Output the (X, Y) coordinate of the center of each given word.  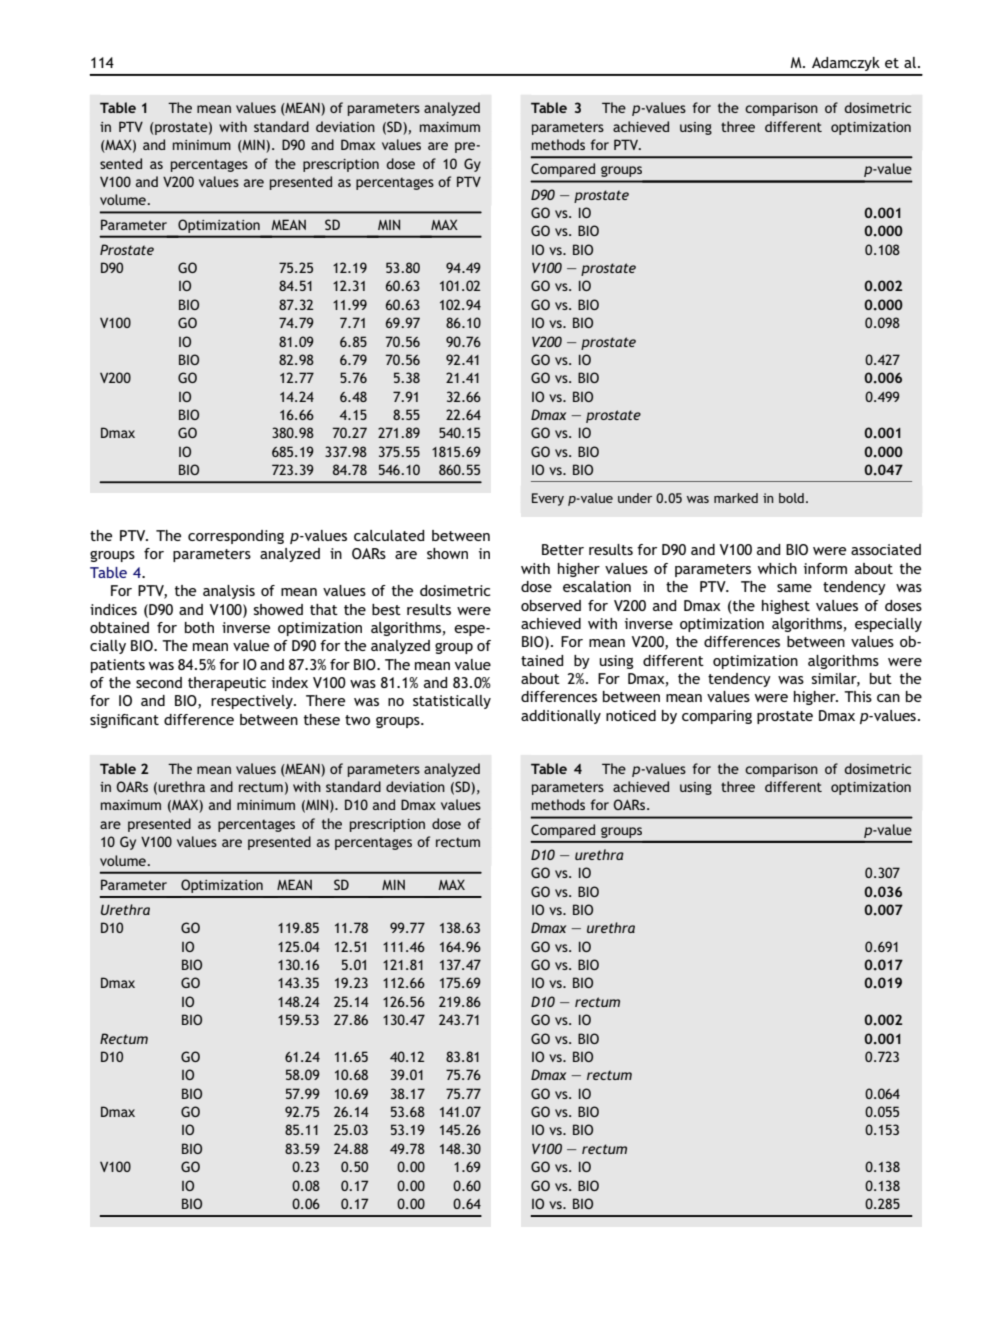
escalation (597, 586)
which (777, 568)
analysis (229, 592)
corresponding (236, 537)
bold (791, 498)
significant (124, 721)
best (386, 609)
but (881, 678)
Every (548, 499)
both (199, 627)
